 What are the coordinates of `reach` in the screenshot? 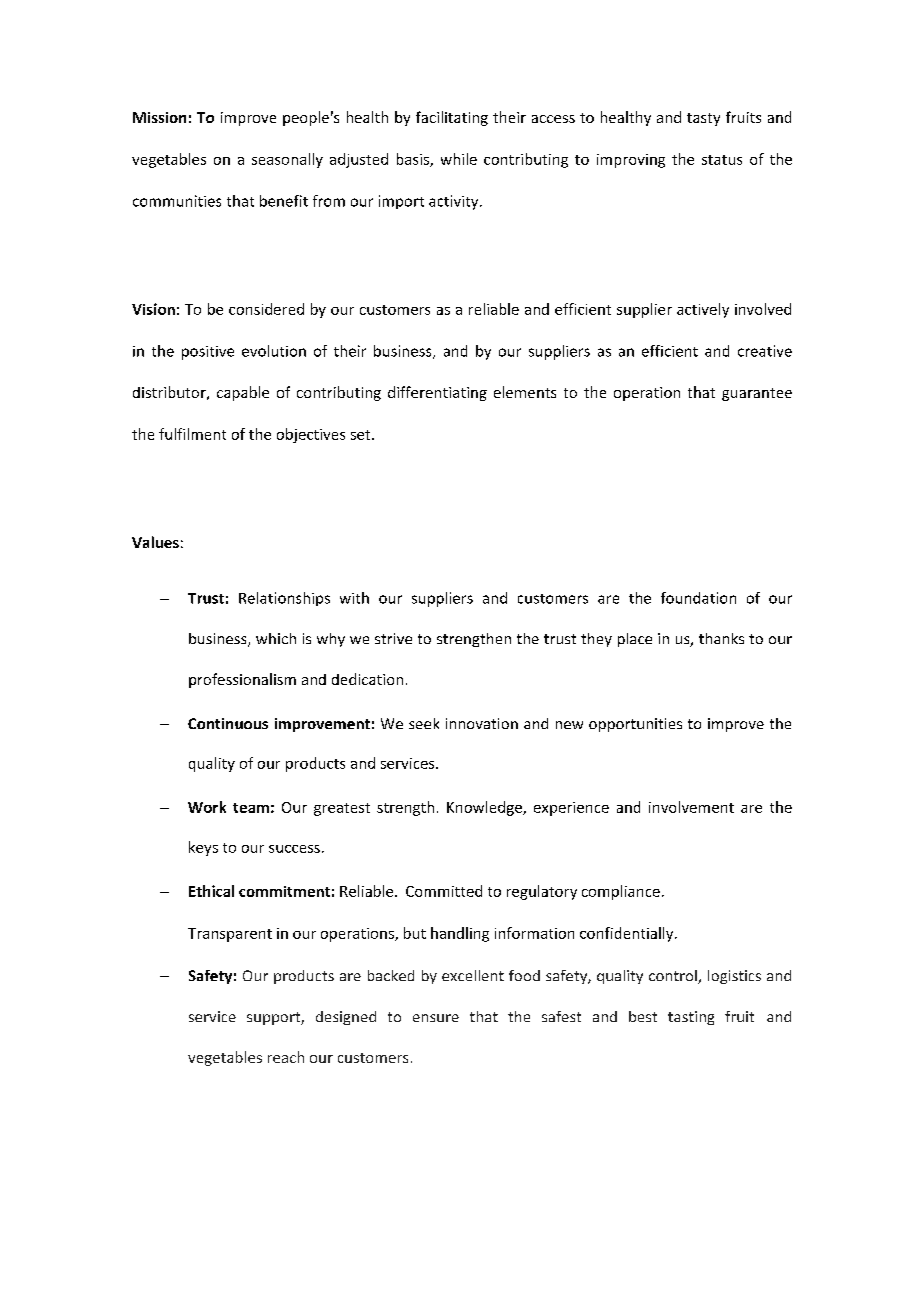 It's located at (286, 1057).
